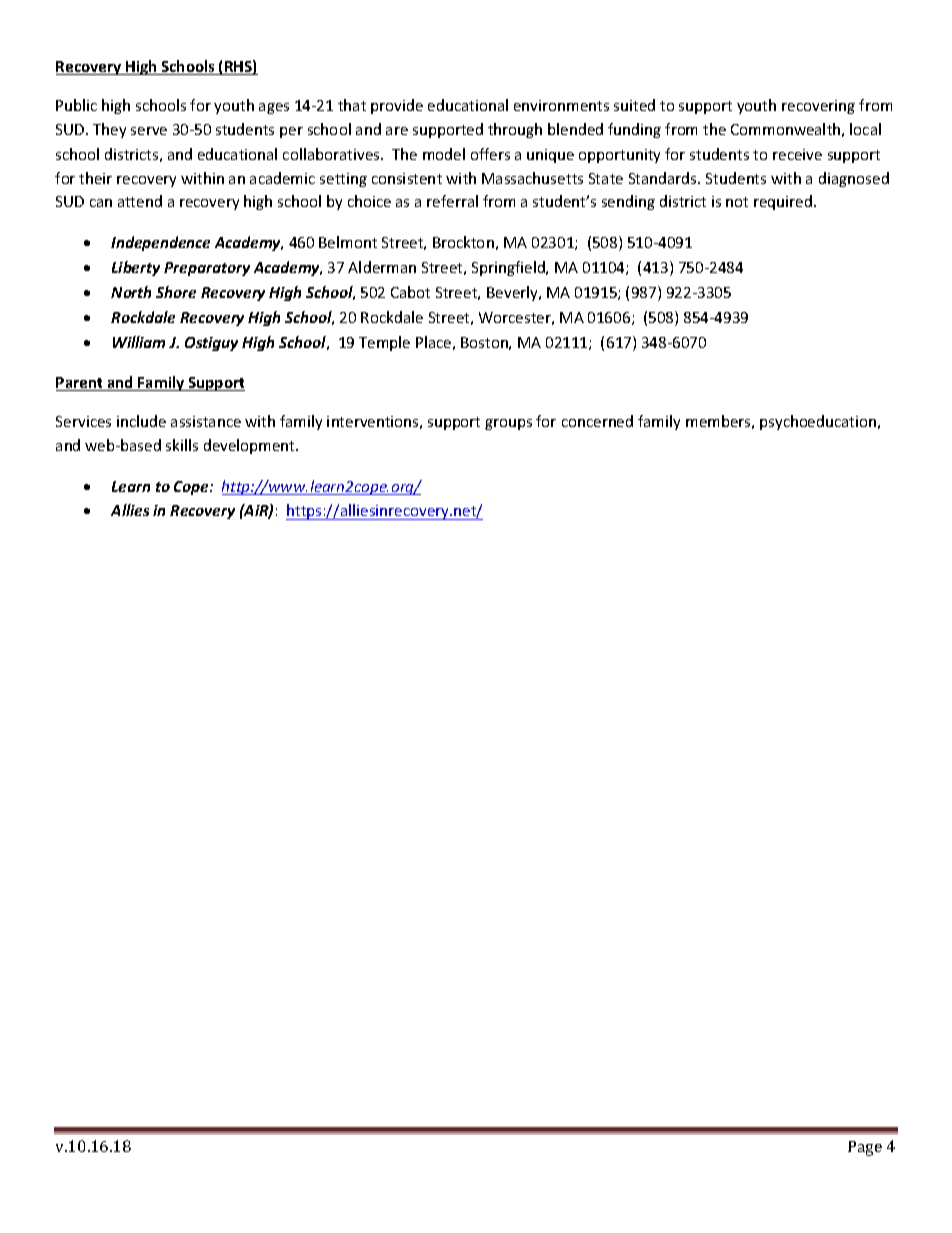 The height and width of the image is (1233, 952). What do you see at coordinates (182, 445) in the image?
I see `skills` at bounding box center [182, 445].
